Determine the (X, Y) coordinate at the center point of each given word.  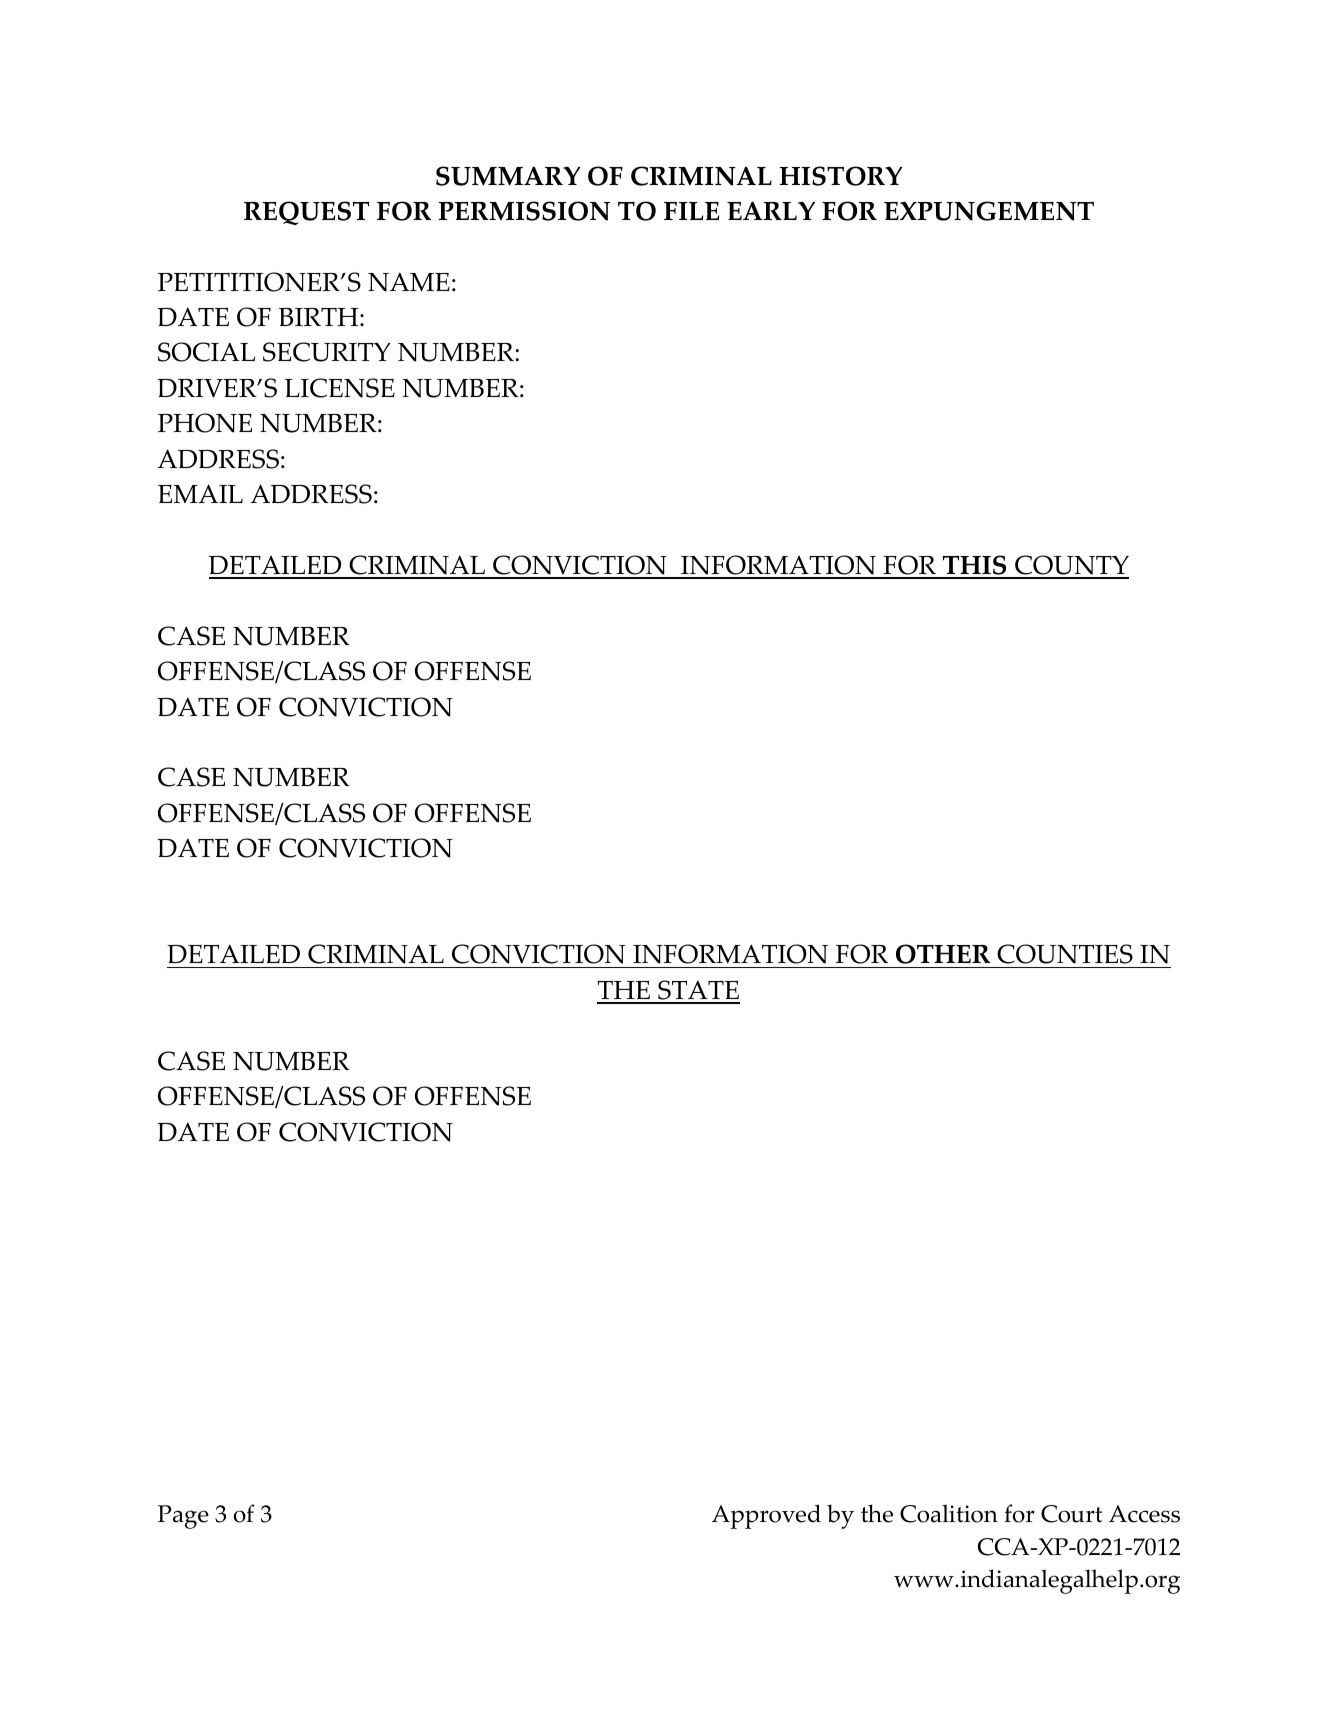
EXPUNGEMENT (989, 211)
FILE (691, 211)
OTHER (943, 954)
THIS (974, 566)
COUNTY (1071, 566)
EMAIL (200, 493)
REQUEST (306, 213)
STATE (698, 991)
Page (183, 1517)
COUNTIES (1065, 954)
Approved (766, 1516)
